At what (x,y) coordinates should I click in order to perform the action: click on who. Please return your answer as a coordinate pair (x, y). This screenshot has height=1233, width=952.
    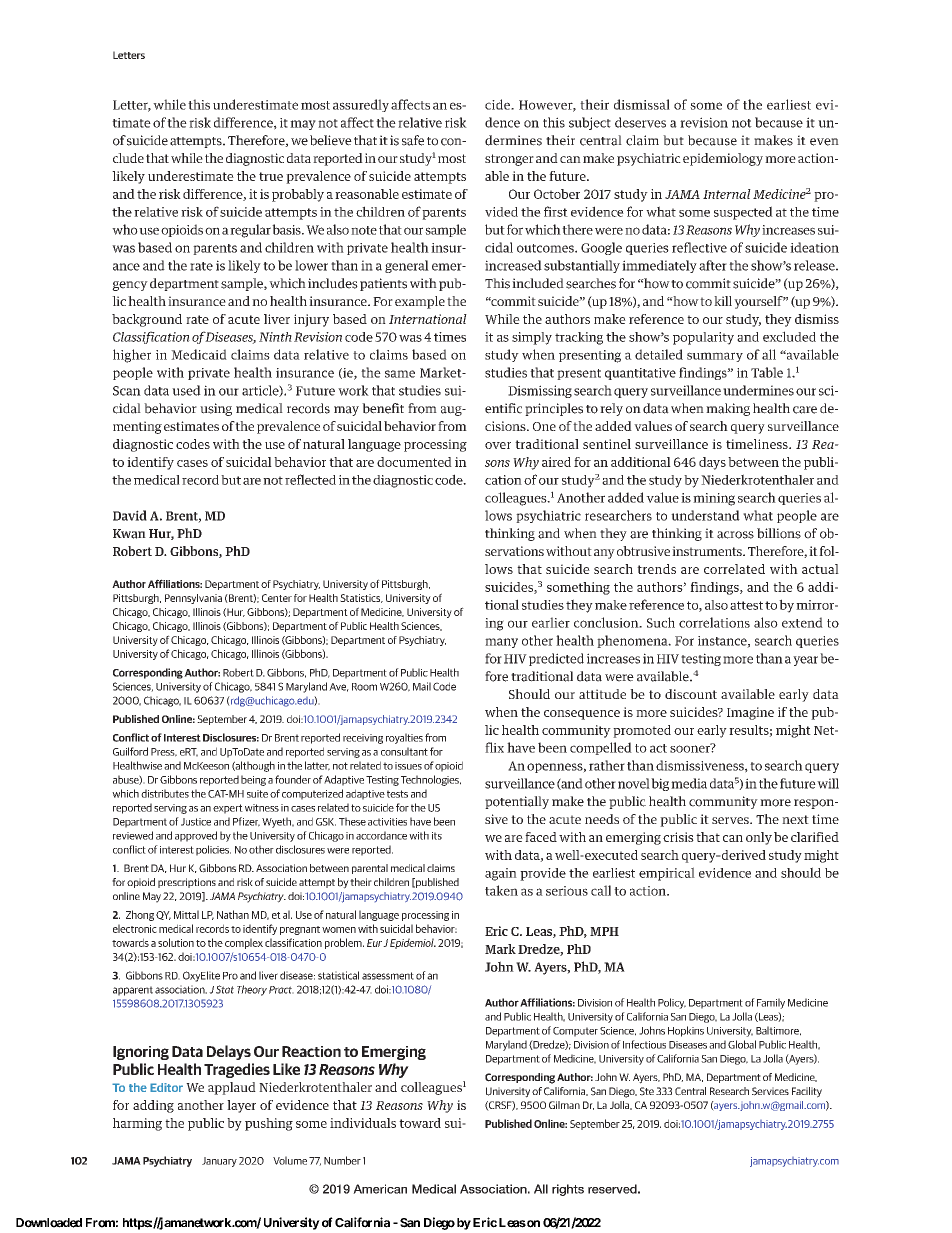
    Looking at the image, I should click on (125, 229).
